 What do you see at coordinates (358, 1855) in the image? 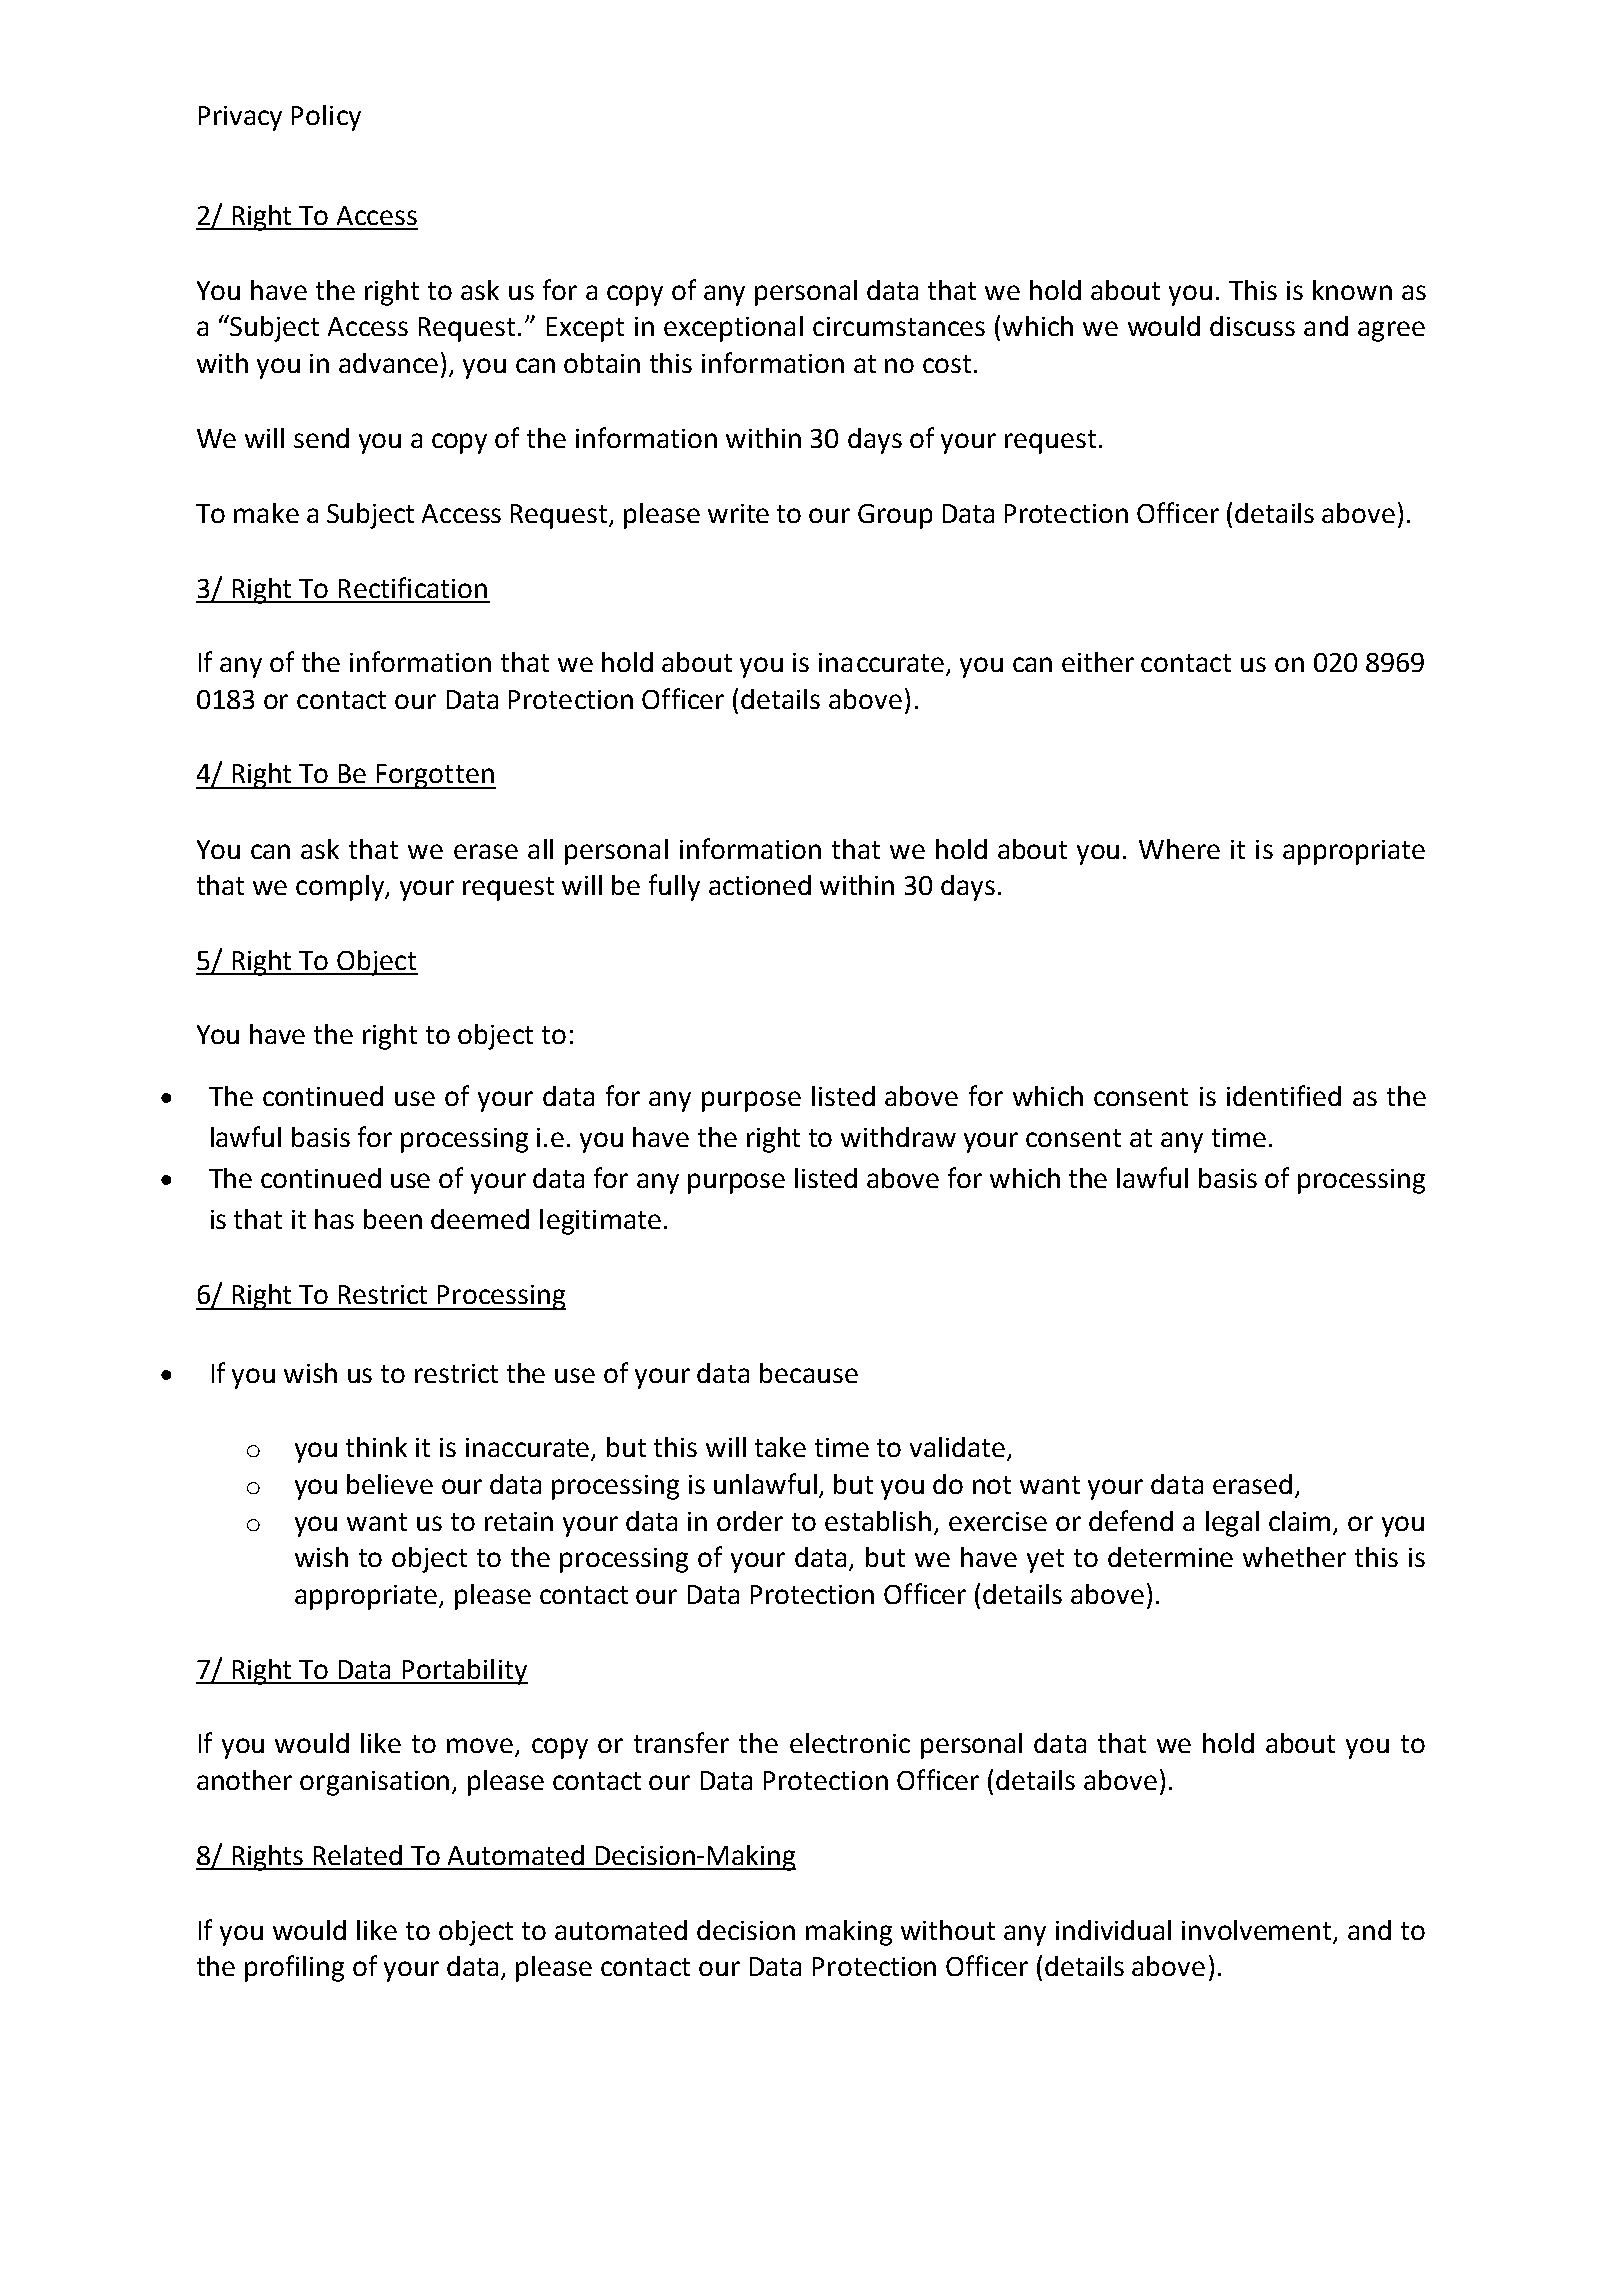
I see `Related` at bounding box center [358, 1855].
